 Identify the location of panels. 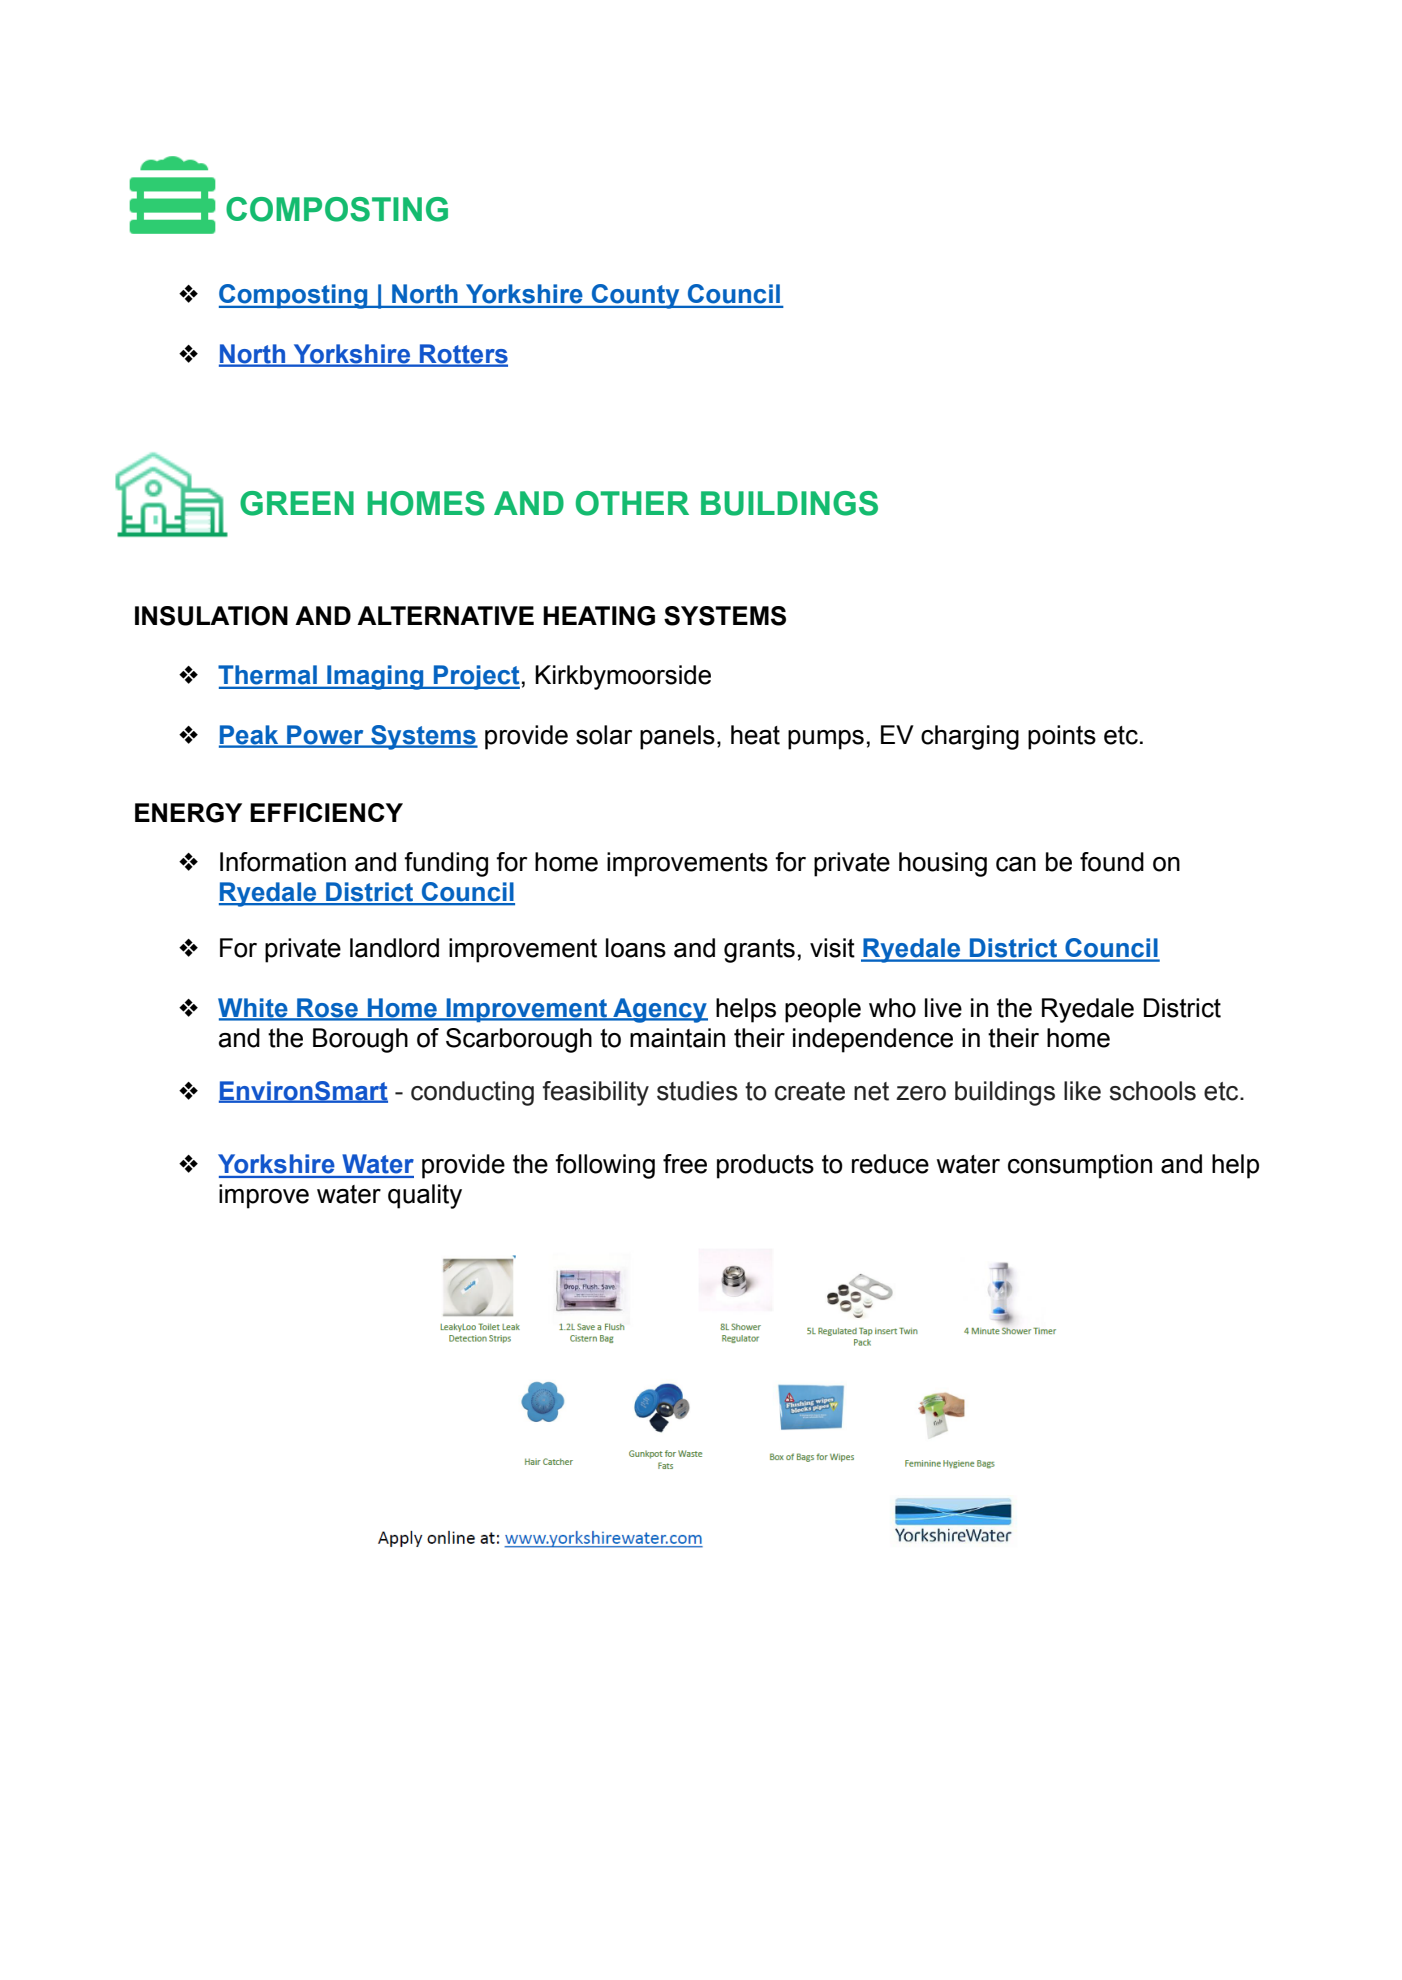
(677, 737).
